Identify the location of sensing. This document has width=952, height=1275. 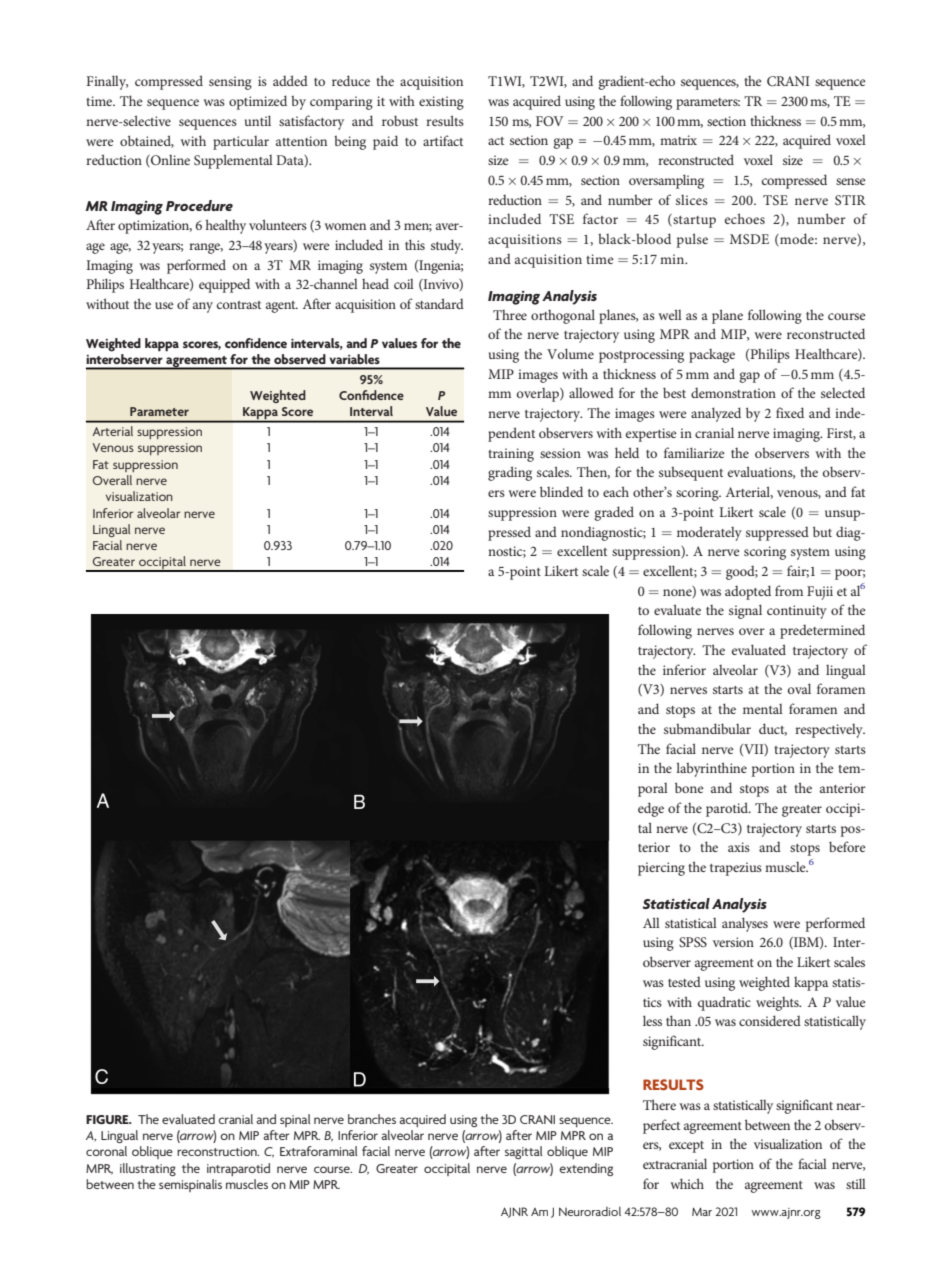
(230, 83).
